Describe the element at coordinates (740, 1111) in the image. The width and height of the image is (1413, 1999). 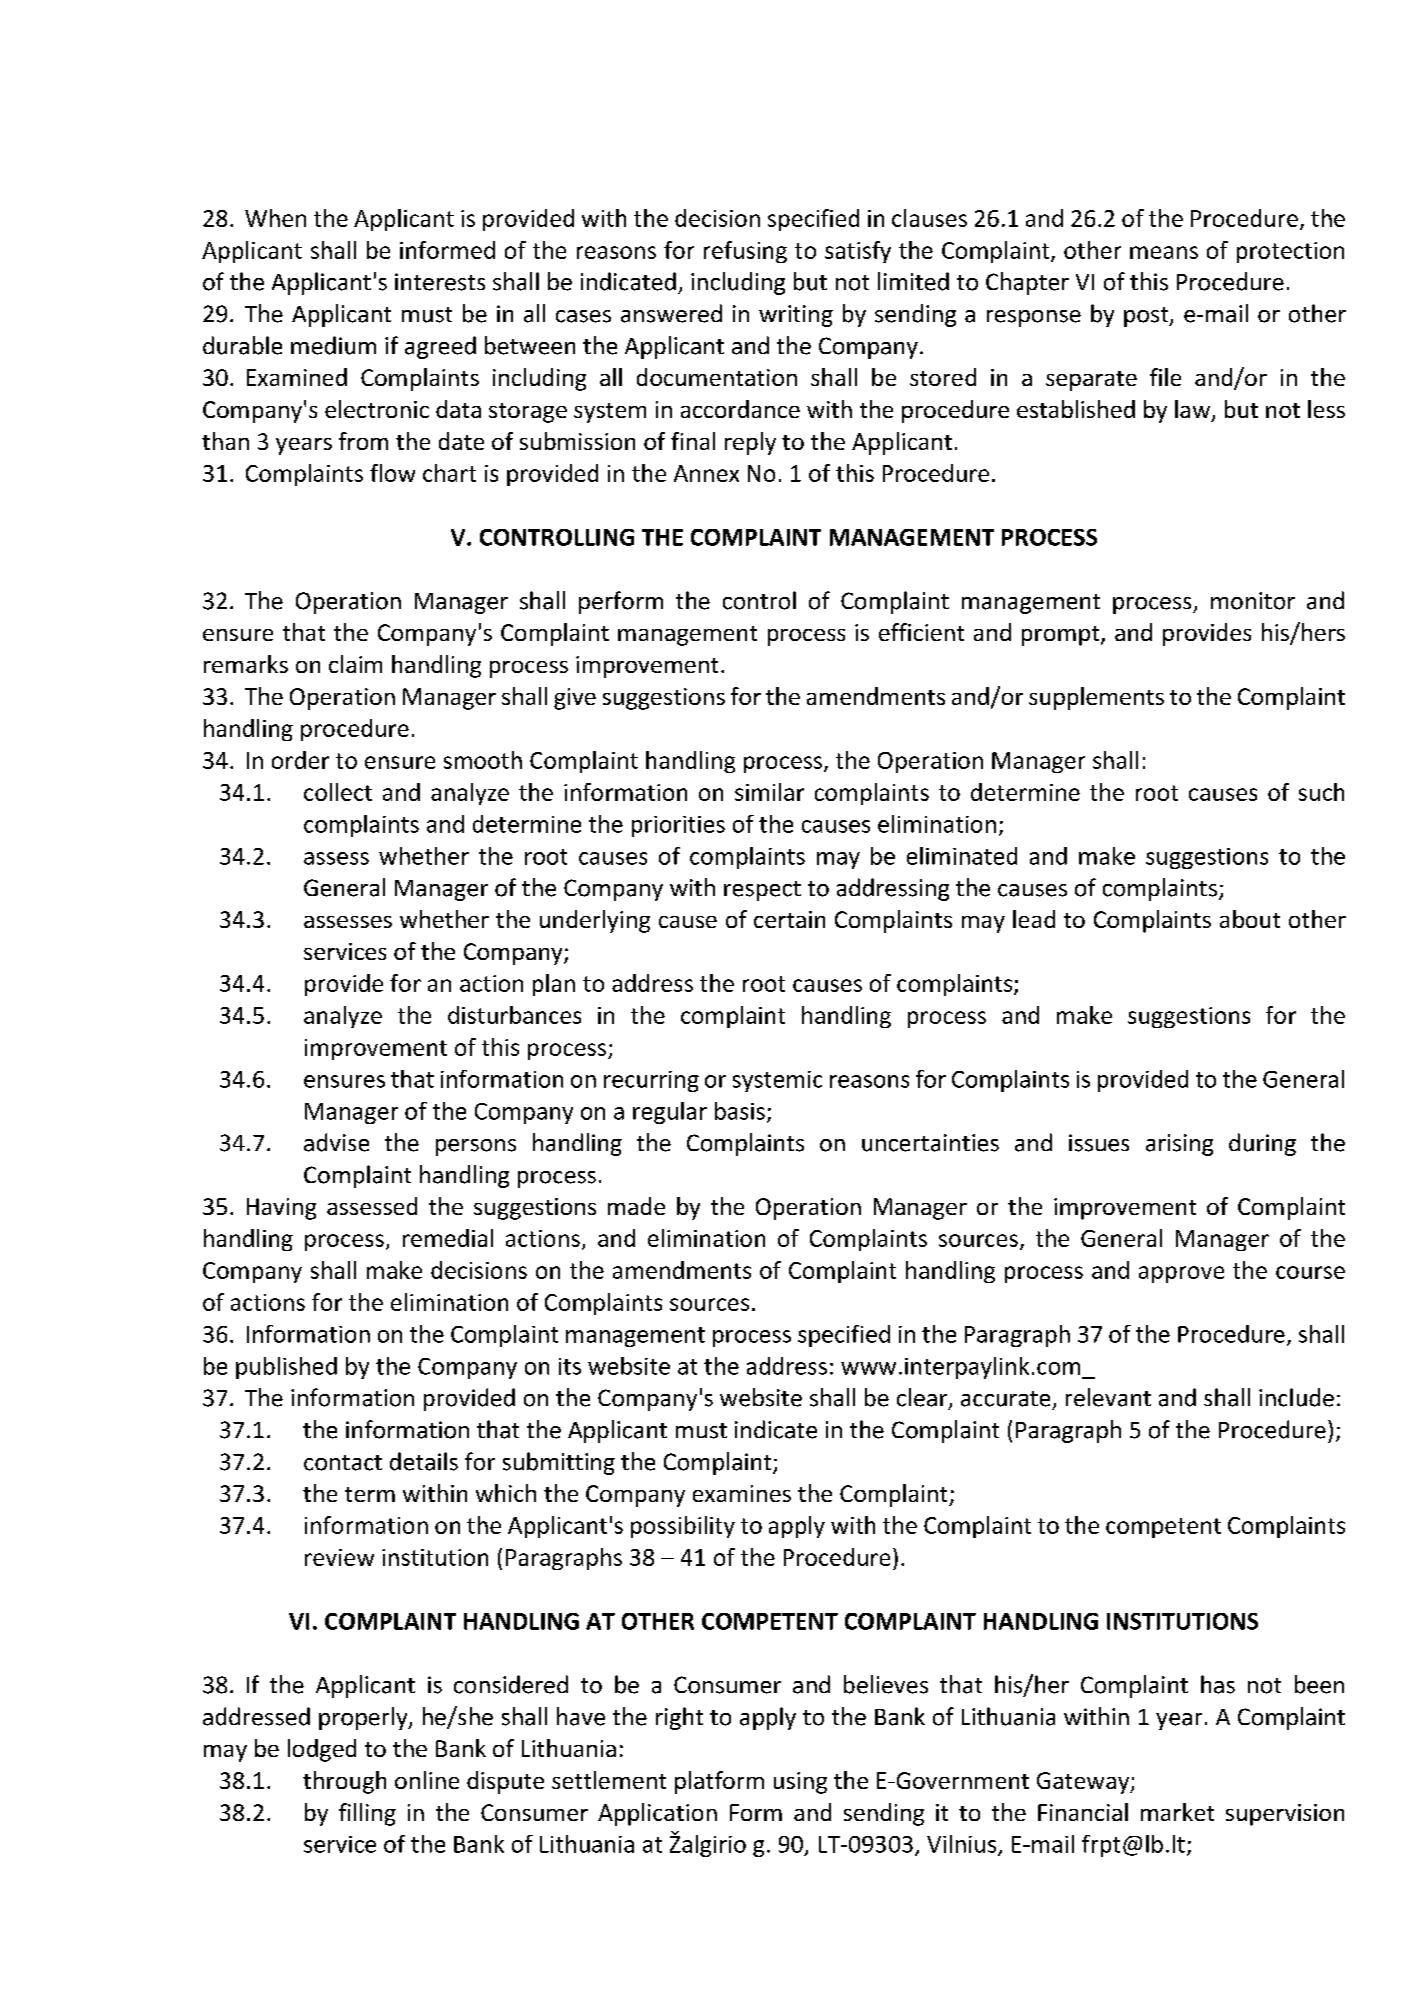
I see `basis` at that location.
